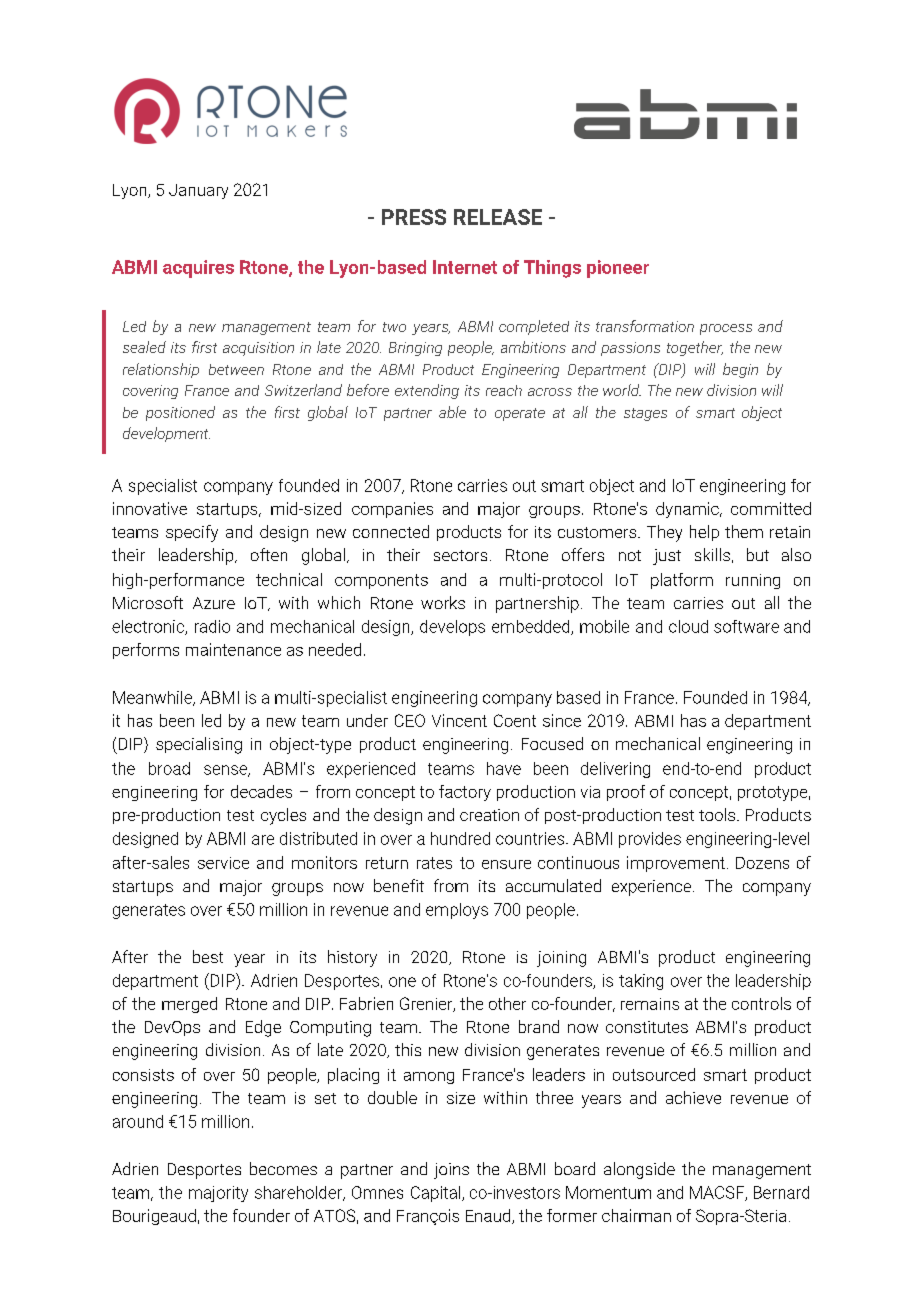 The width and height of the screenshot is (924, 1308). What do you see at coordinates (460, 555) in the screenshot?
I see `sectors` at bounding box center [460, 555].
